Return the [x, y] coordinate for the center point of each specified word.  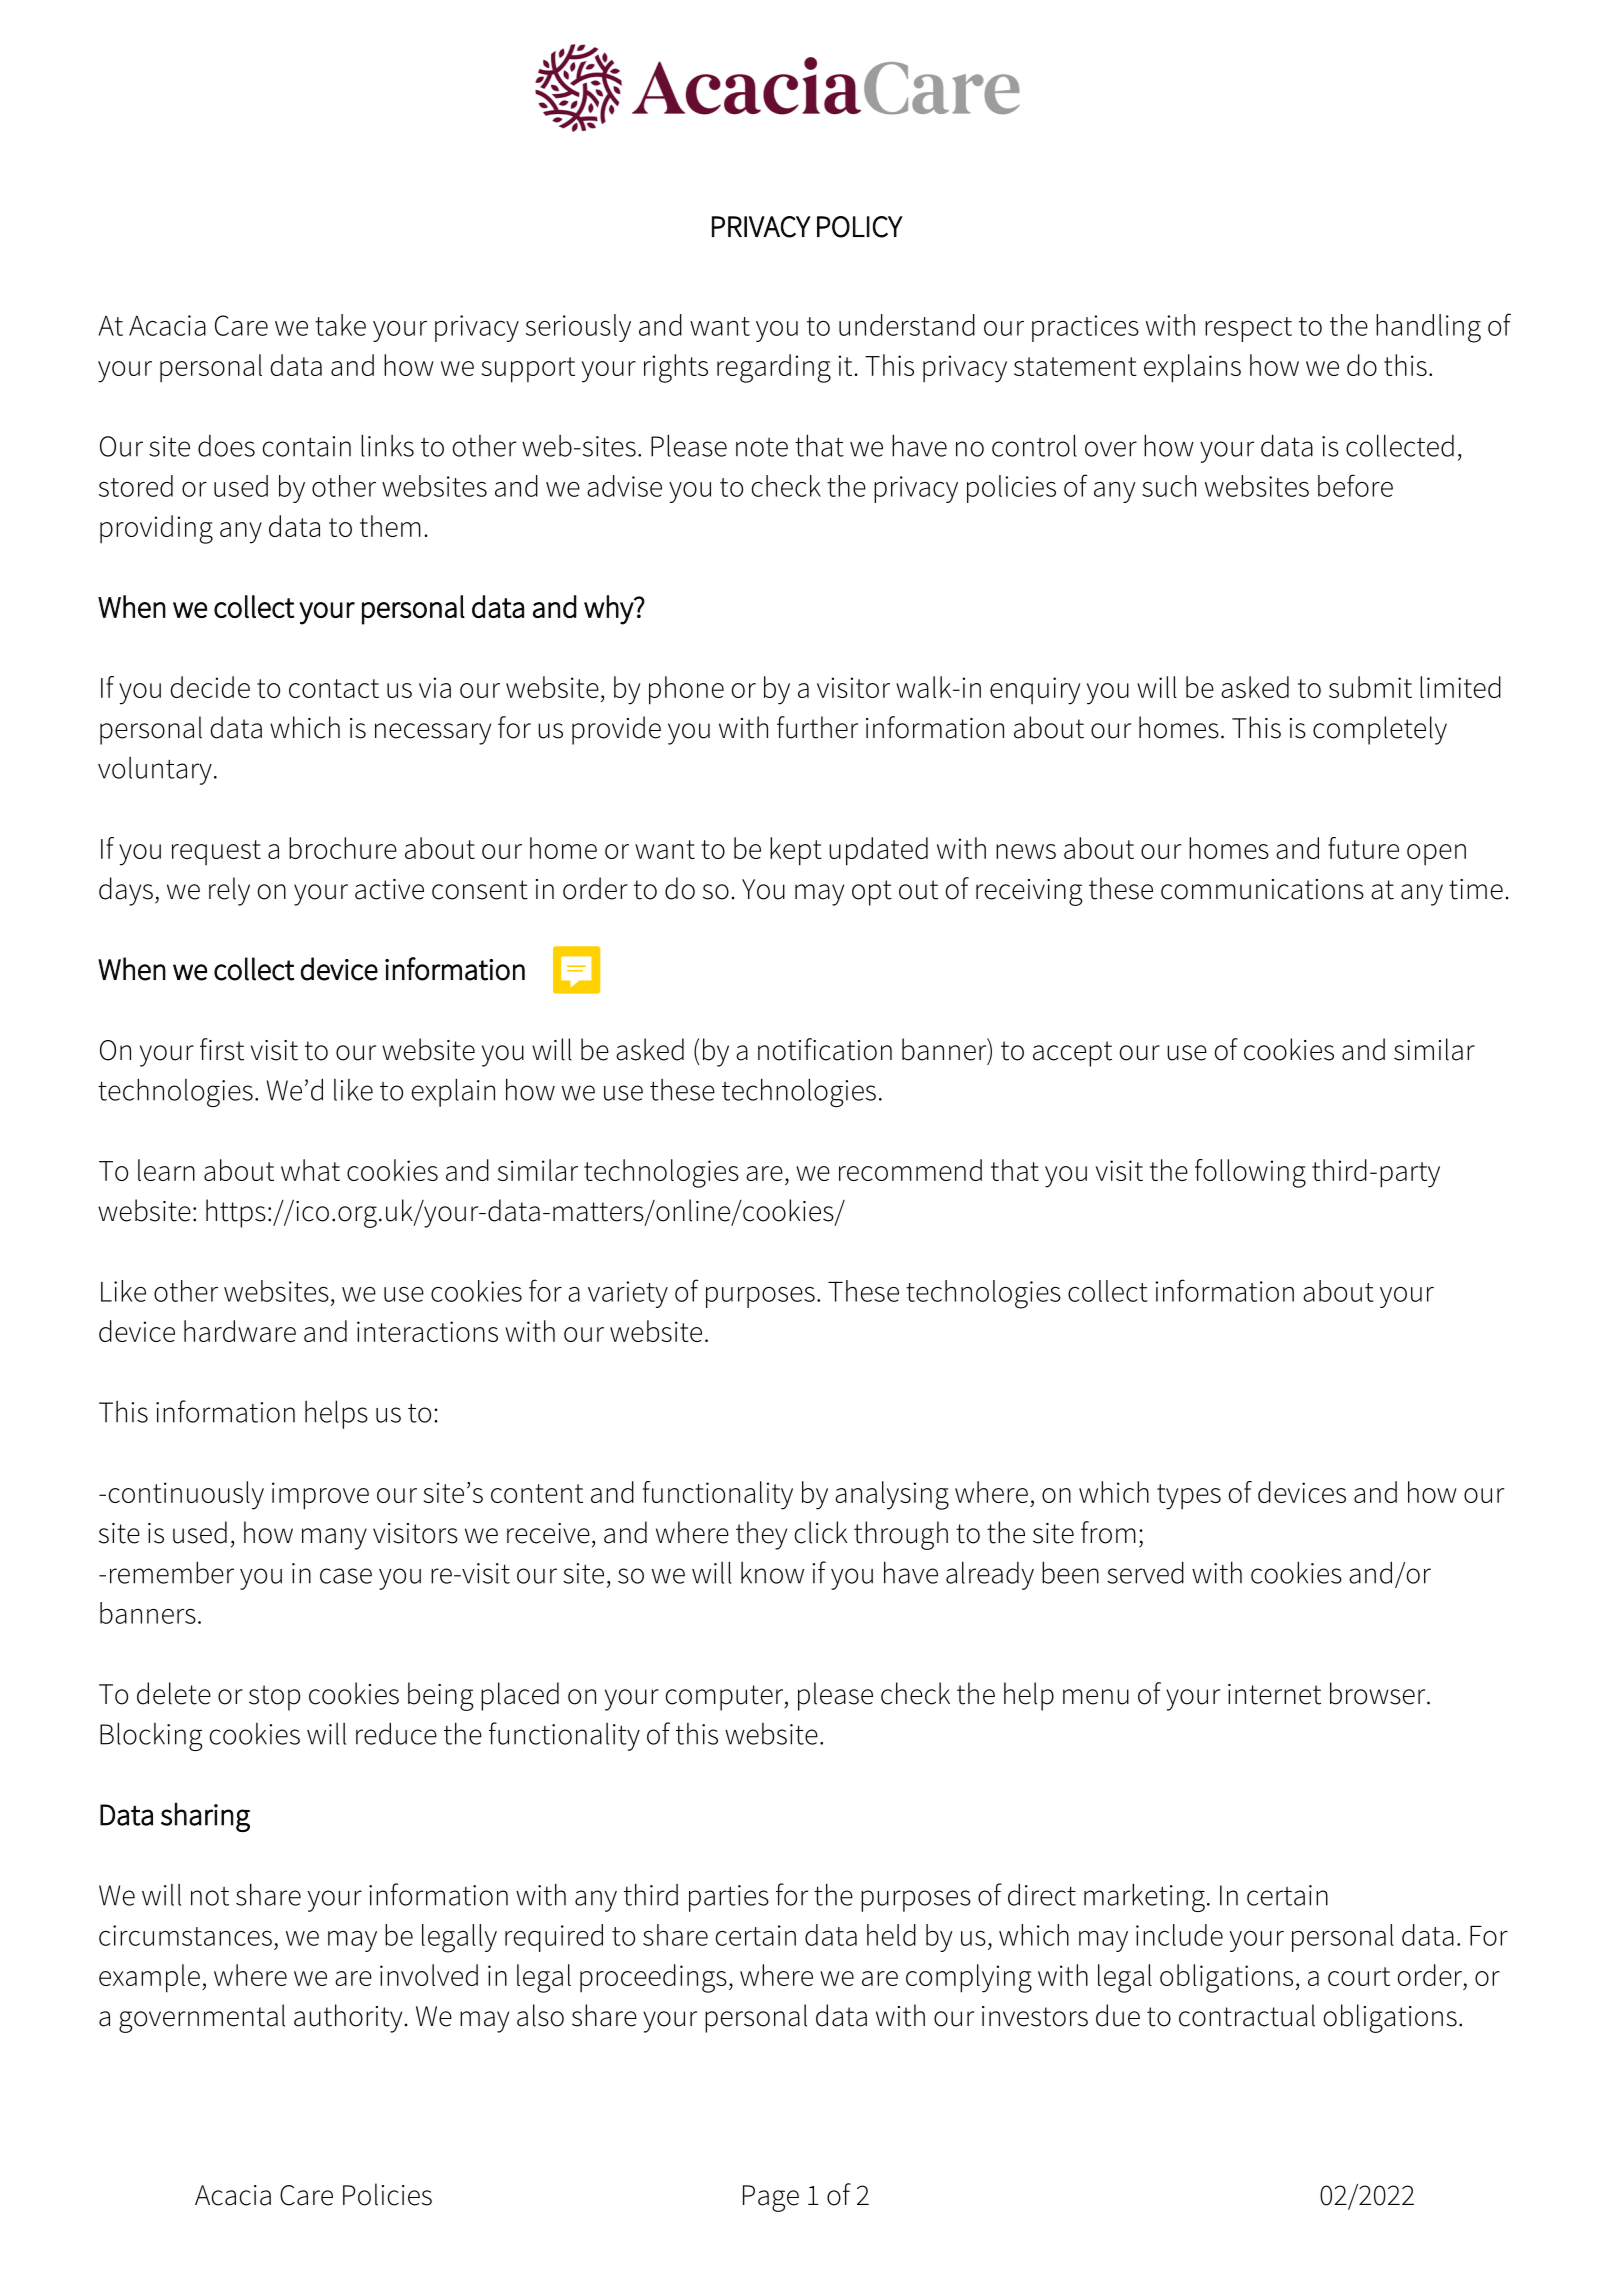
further [817, 727]
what [310, 1170]
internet [1274, 1694]
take [340, 325]
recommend [910, 1170]
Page [771, 2198]
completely [1380, 730]
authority [348, 2018]
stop [274, 1698]
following [1250, 1173]
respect [1248, 329]
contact [334, 688]
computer [726, 1698]
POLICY [860, 227]
